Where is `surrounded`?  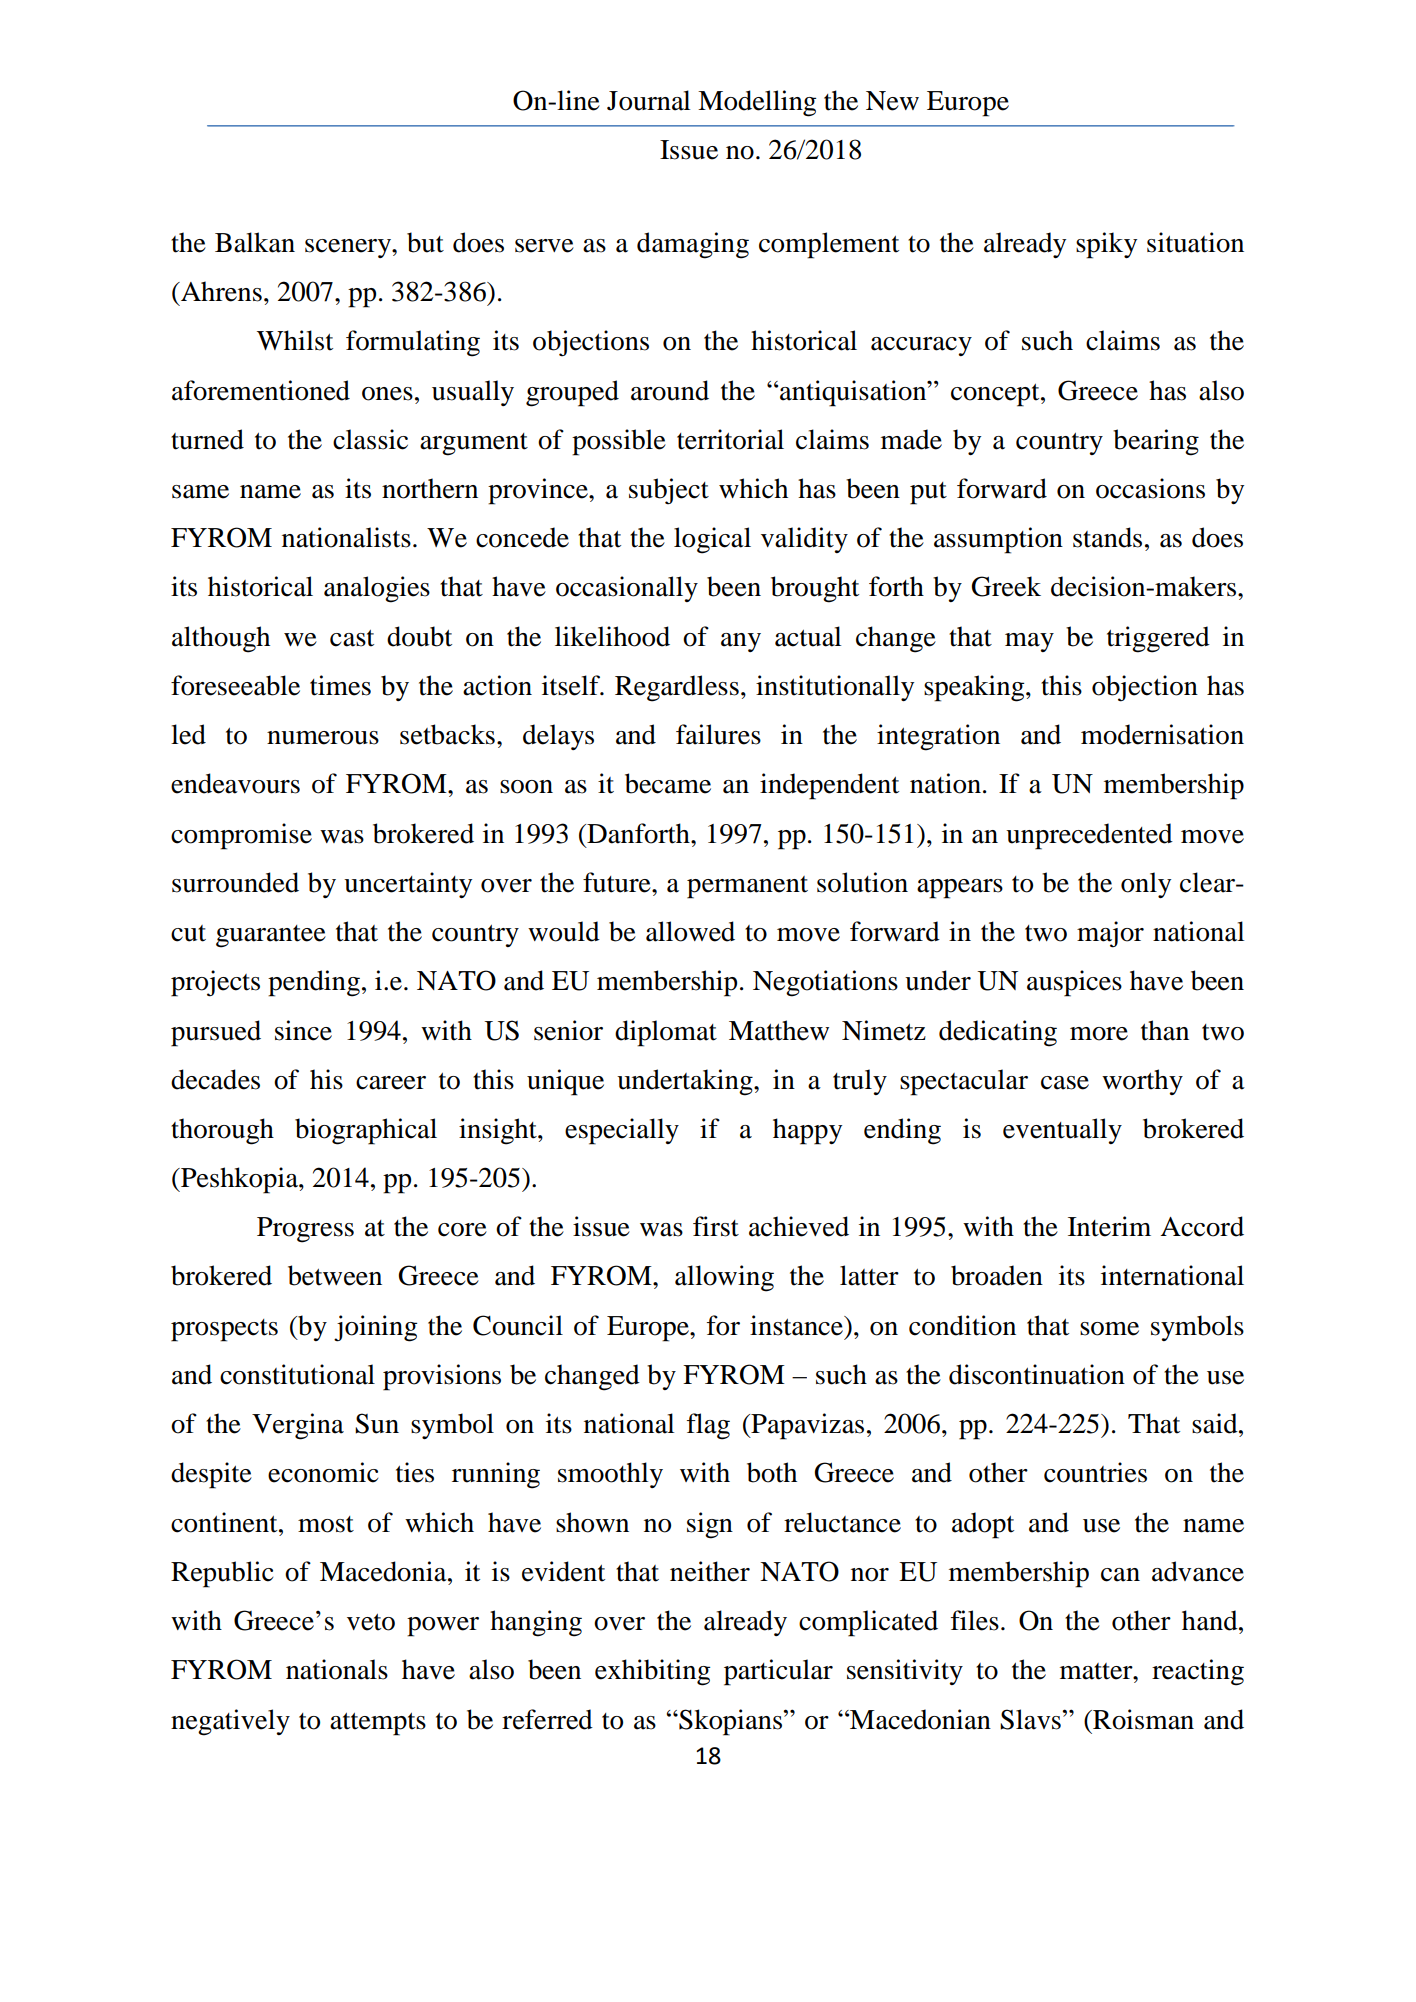
surrounded is located at coordinates (235, 882).
